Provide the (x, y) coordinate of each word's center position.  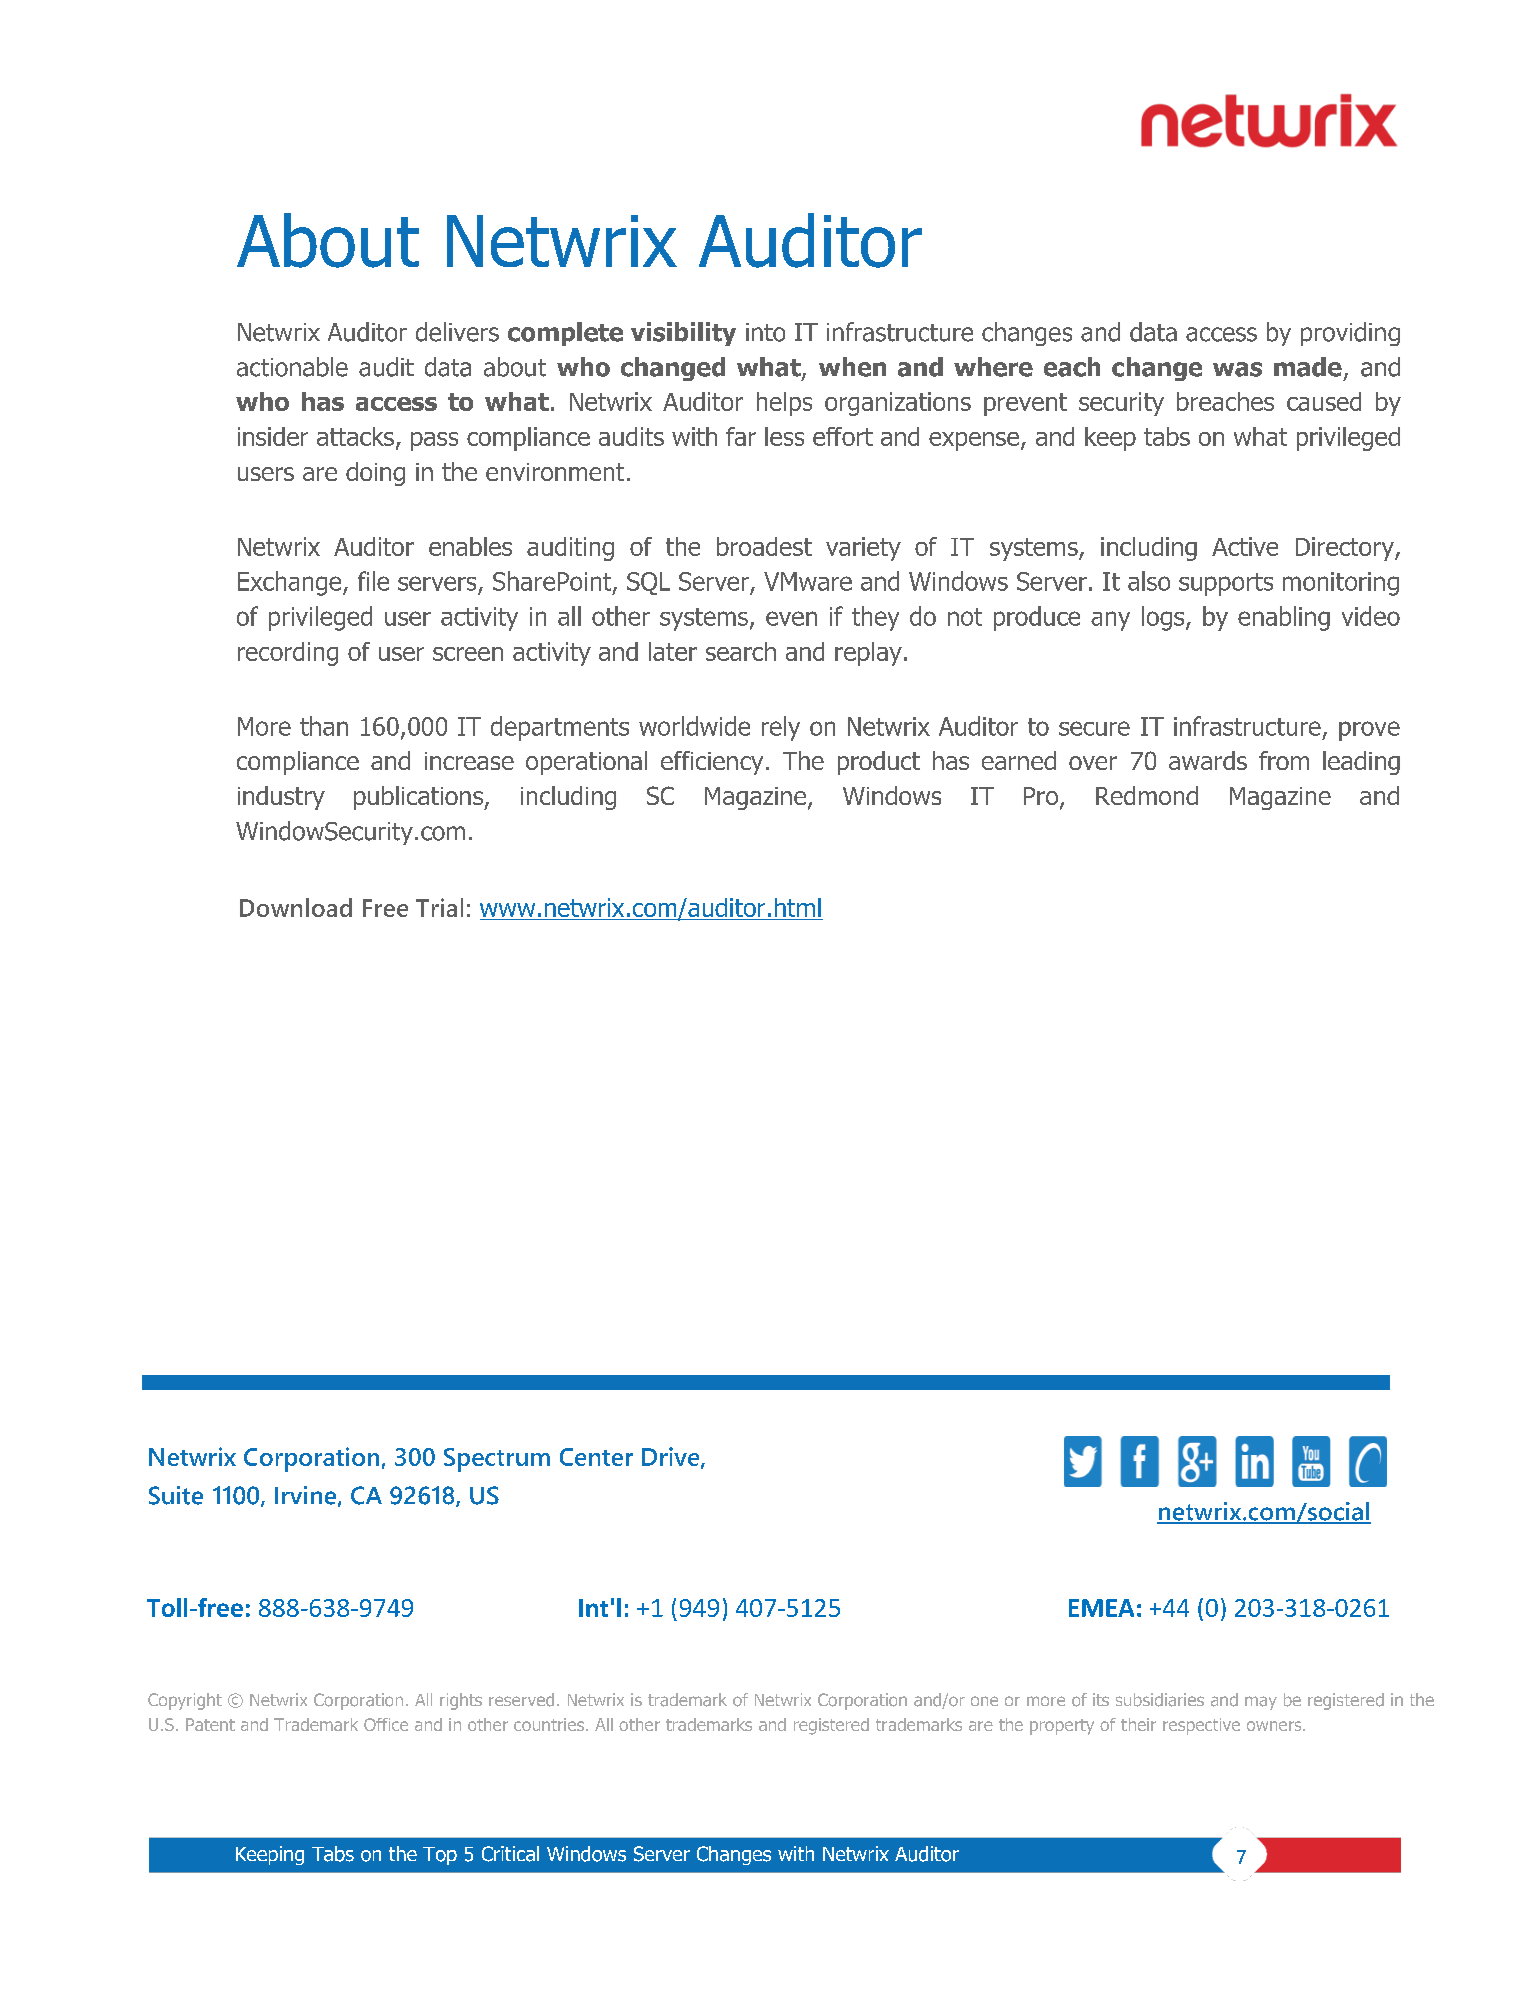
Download (296, 907)
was (1237, 369)
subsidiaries (1160, 1700)
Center (596, 1457)
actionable (292, 367)
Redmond (1147, 795)
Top (440, 1856)
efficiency (712, 763)
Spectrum (497, 1460)
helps (784, 404)
